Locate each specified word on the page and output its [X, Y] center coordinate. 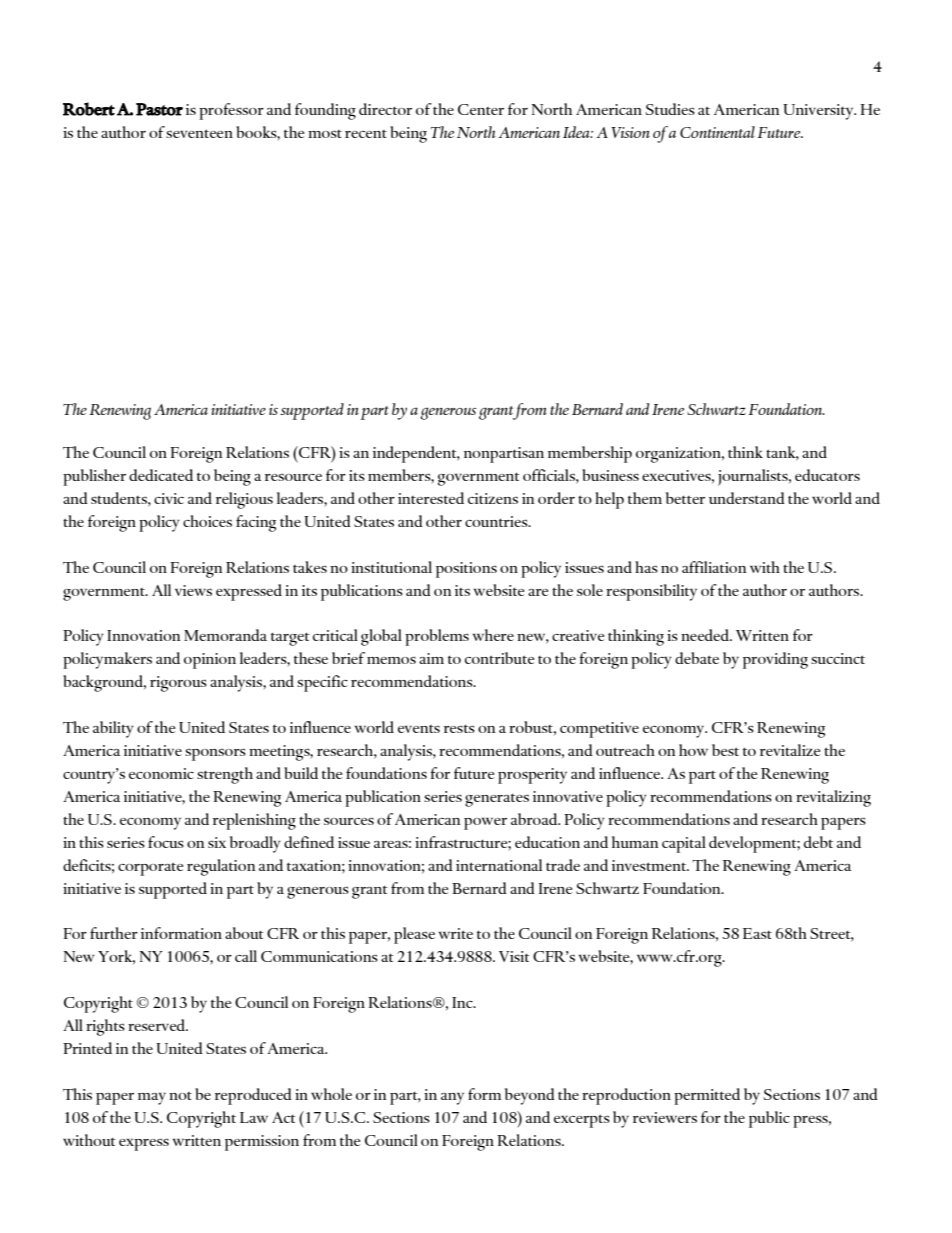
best [725, 750]
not [180, 1096]
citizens [493, 498]
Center [481, 109]
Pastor [159, 109]
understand [747, 498]
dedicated [161, 475]
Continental [717, 132]
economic [161, 773]
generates [497, 800]
